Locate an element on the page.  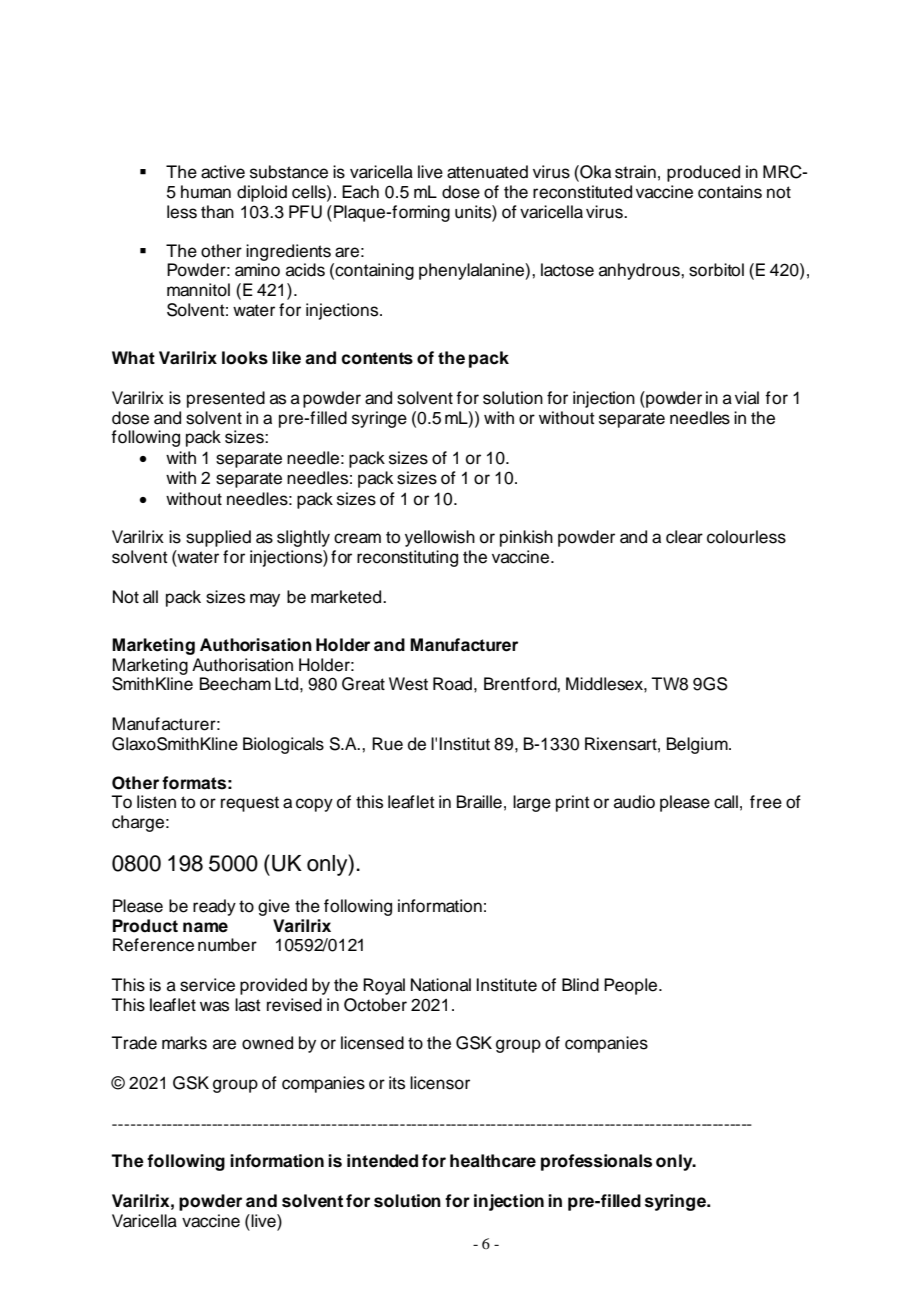
may is located at coordinates (265, 600).
